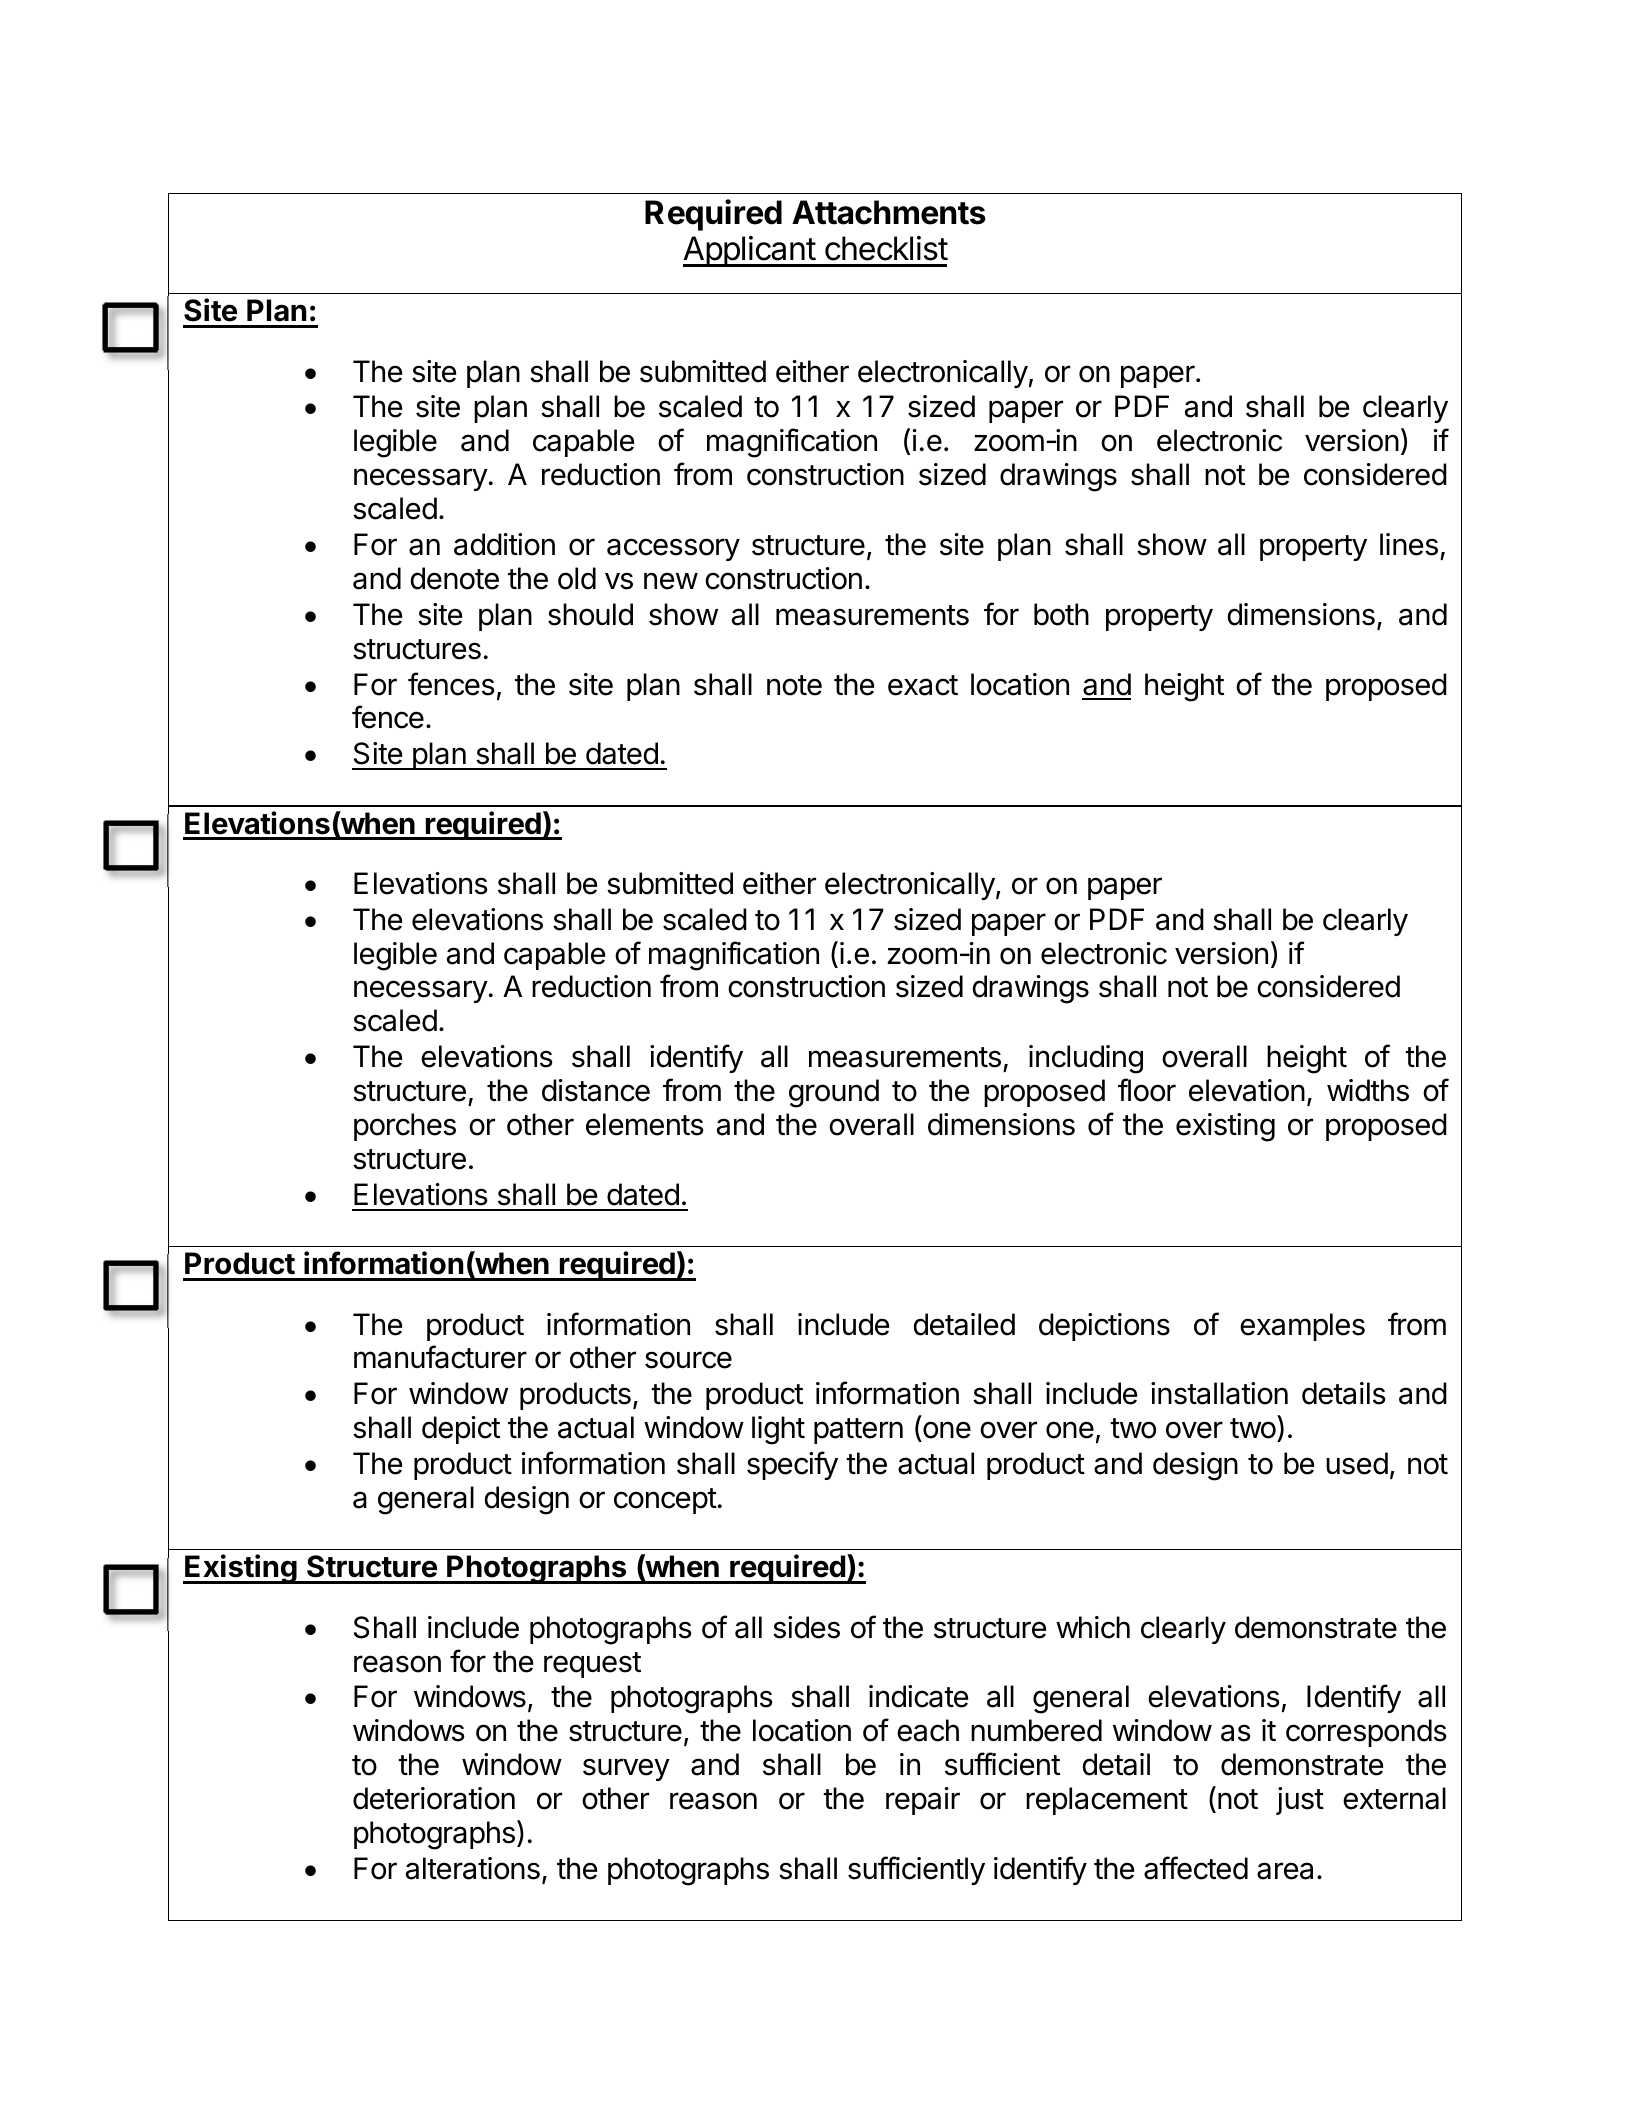 The height and width of the screenshot is (2122, 1640). Describe the element at coordinates (1061, 614) in the screenshot. I see `both` at that location.
